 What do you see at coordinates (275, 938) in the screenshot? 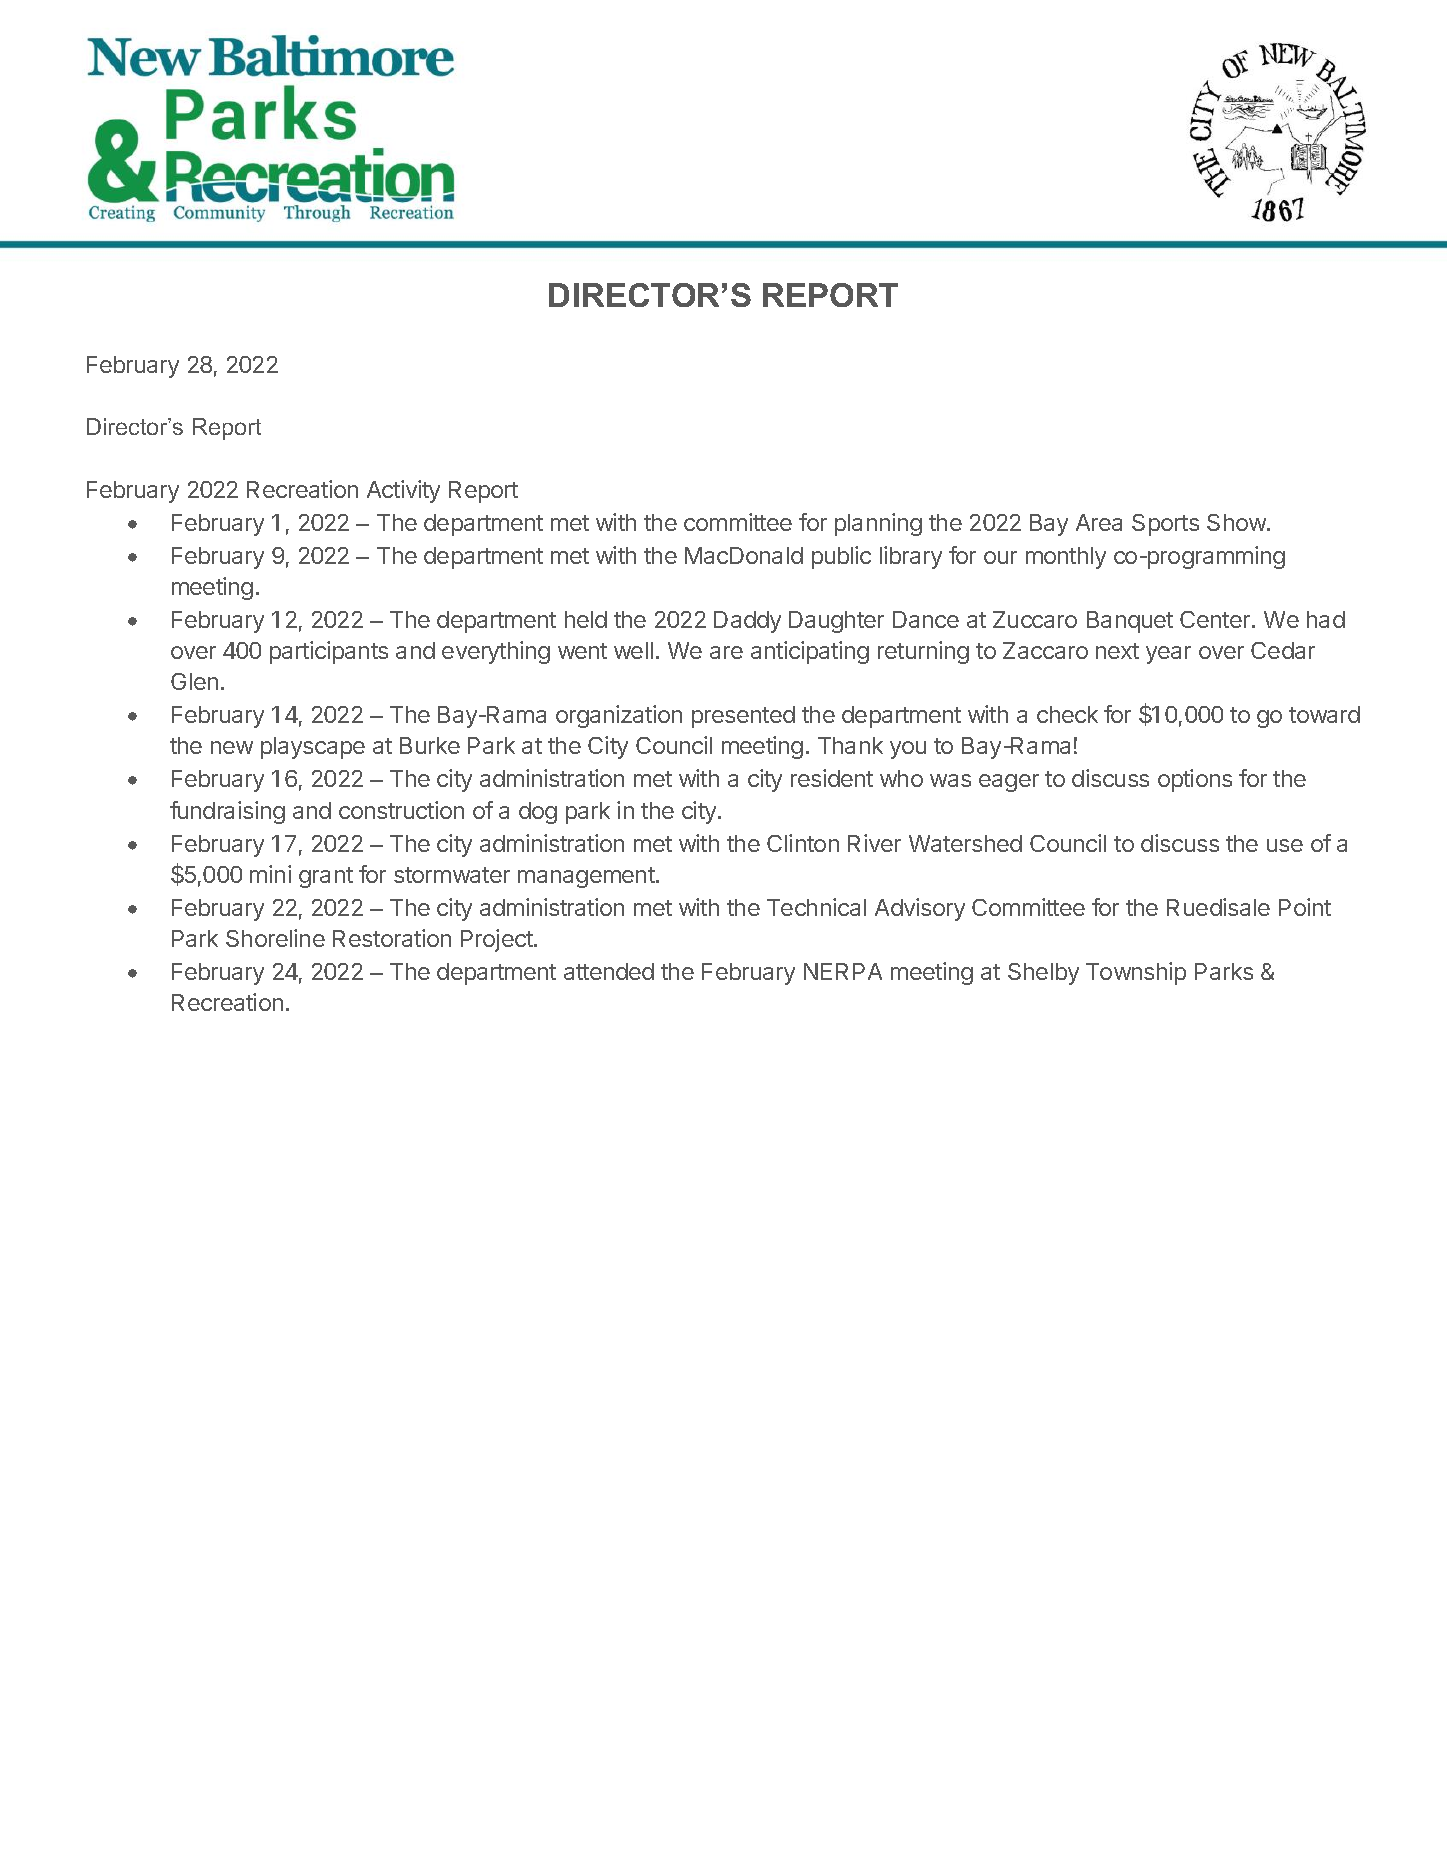
I see `Shoreline` at bounding box center [275, 938].
